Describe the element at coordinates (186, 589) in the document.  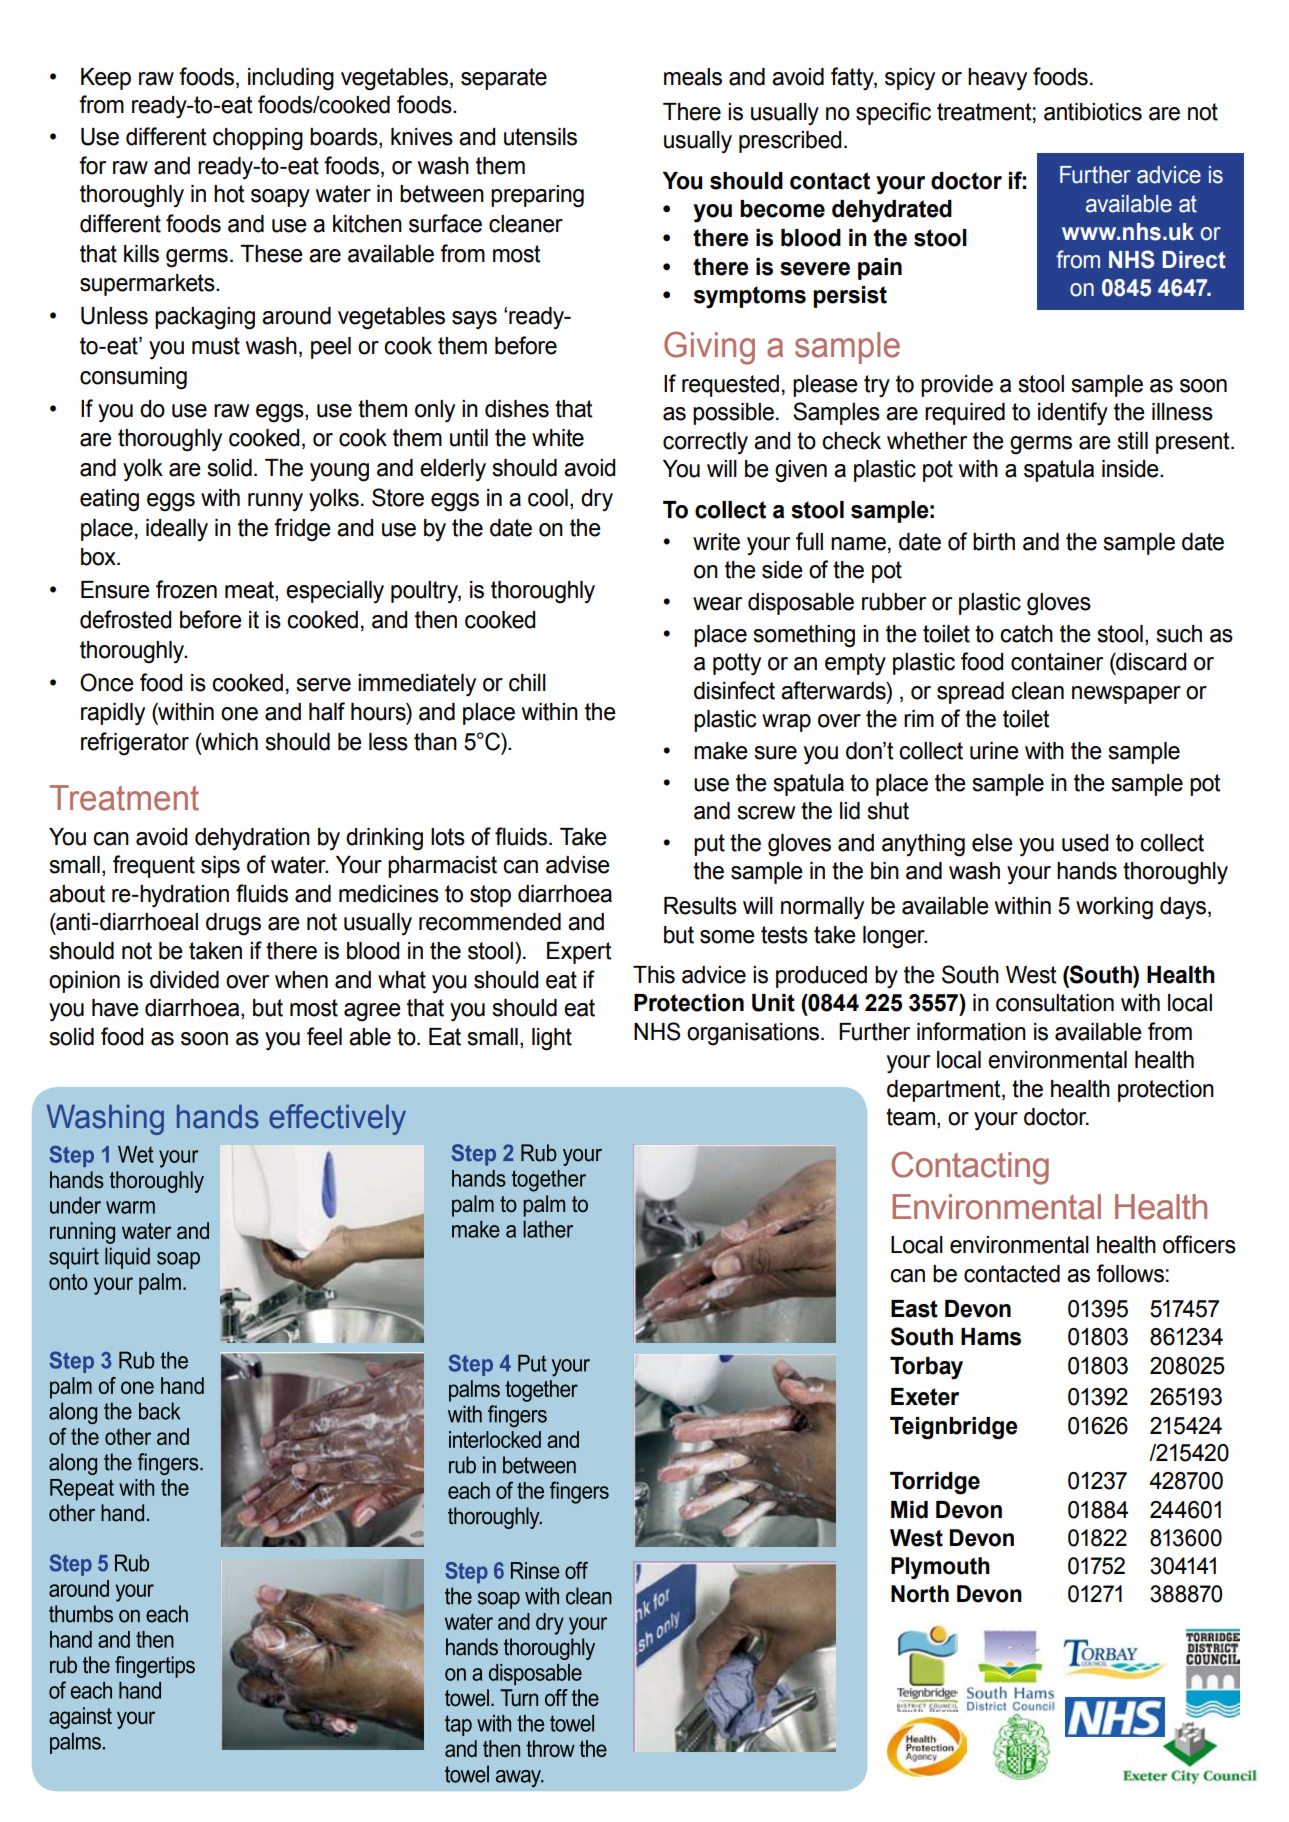
I see `frozen` at that location.
